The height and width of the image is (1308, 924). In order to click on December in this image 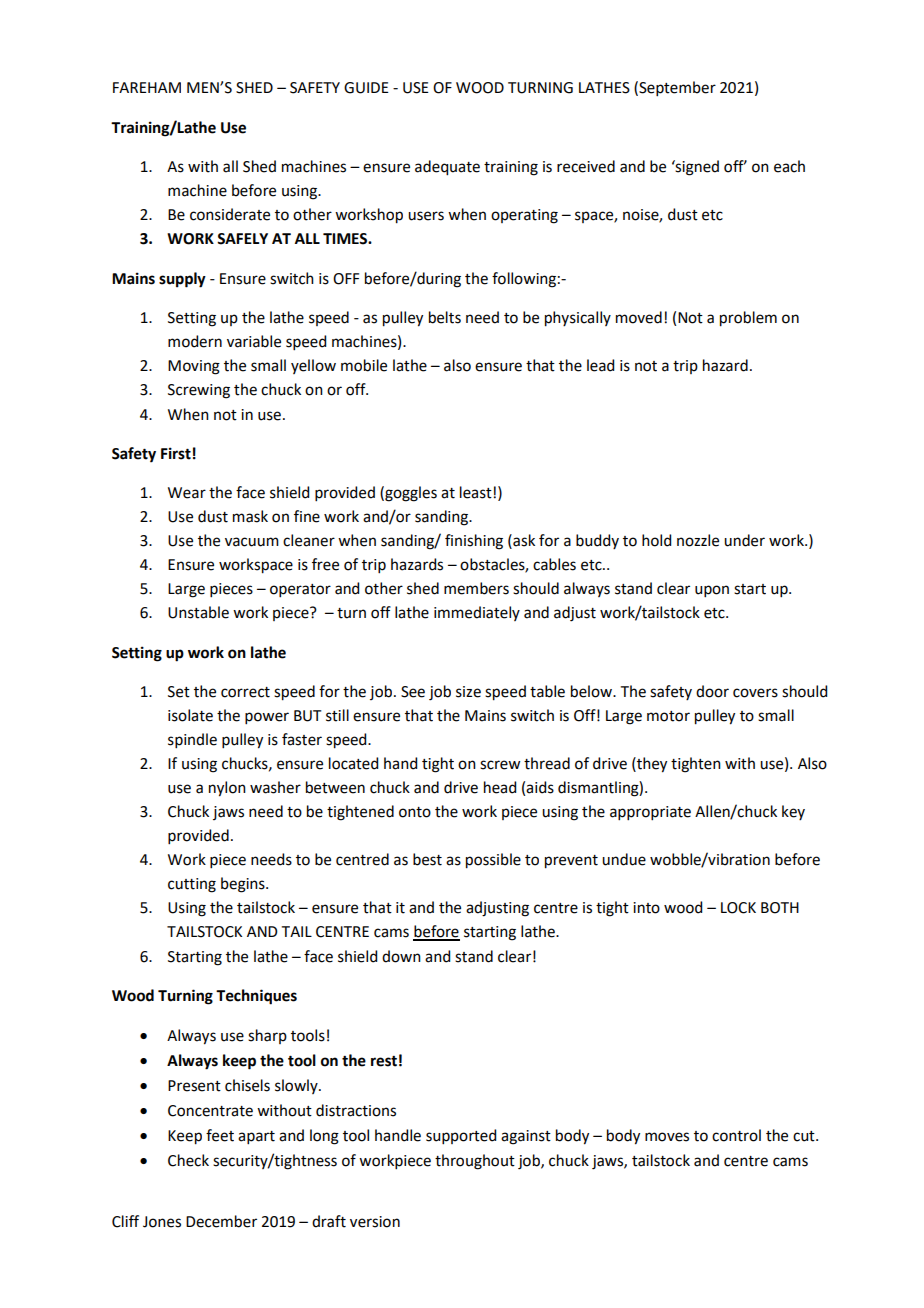, I will do `click(221, 1221)`.
